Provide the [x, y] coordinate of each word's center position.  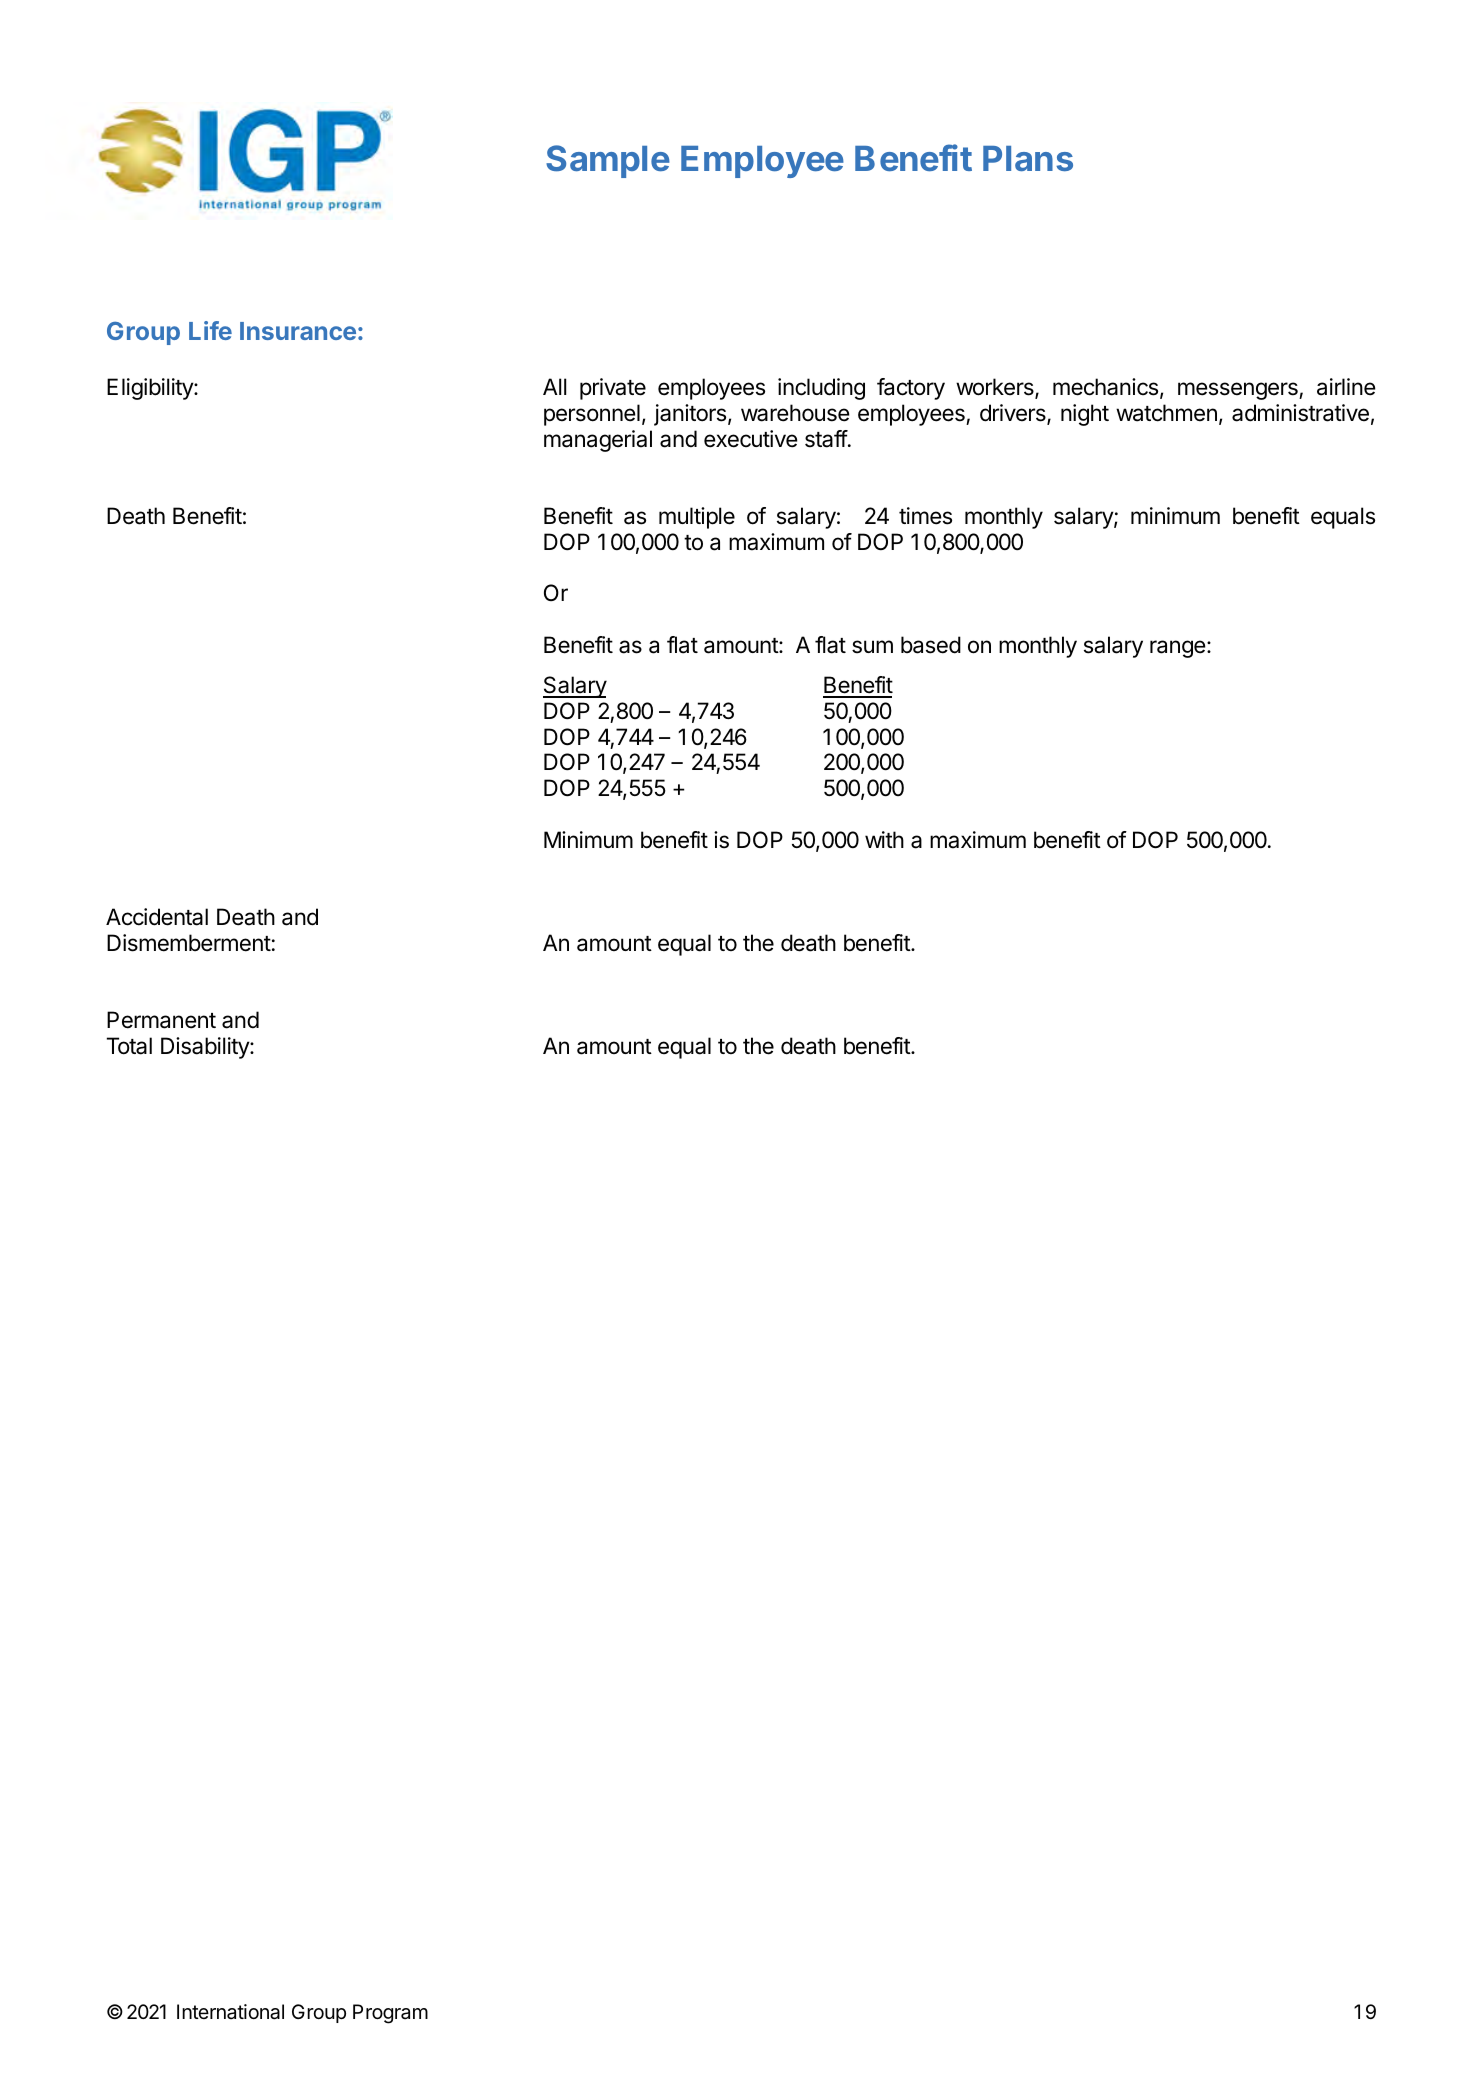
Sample [608, 161]
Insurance [298, 331]
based [931, 645]
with [884, 839]
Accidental [157, 917]
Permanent [161, 1020]
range [1178, 649]
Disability [206, 1048]
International [230, 2012]
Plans [1028, 158]
